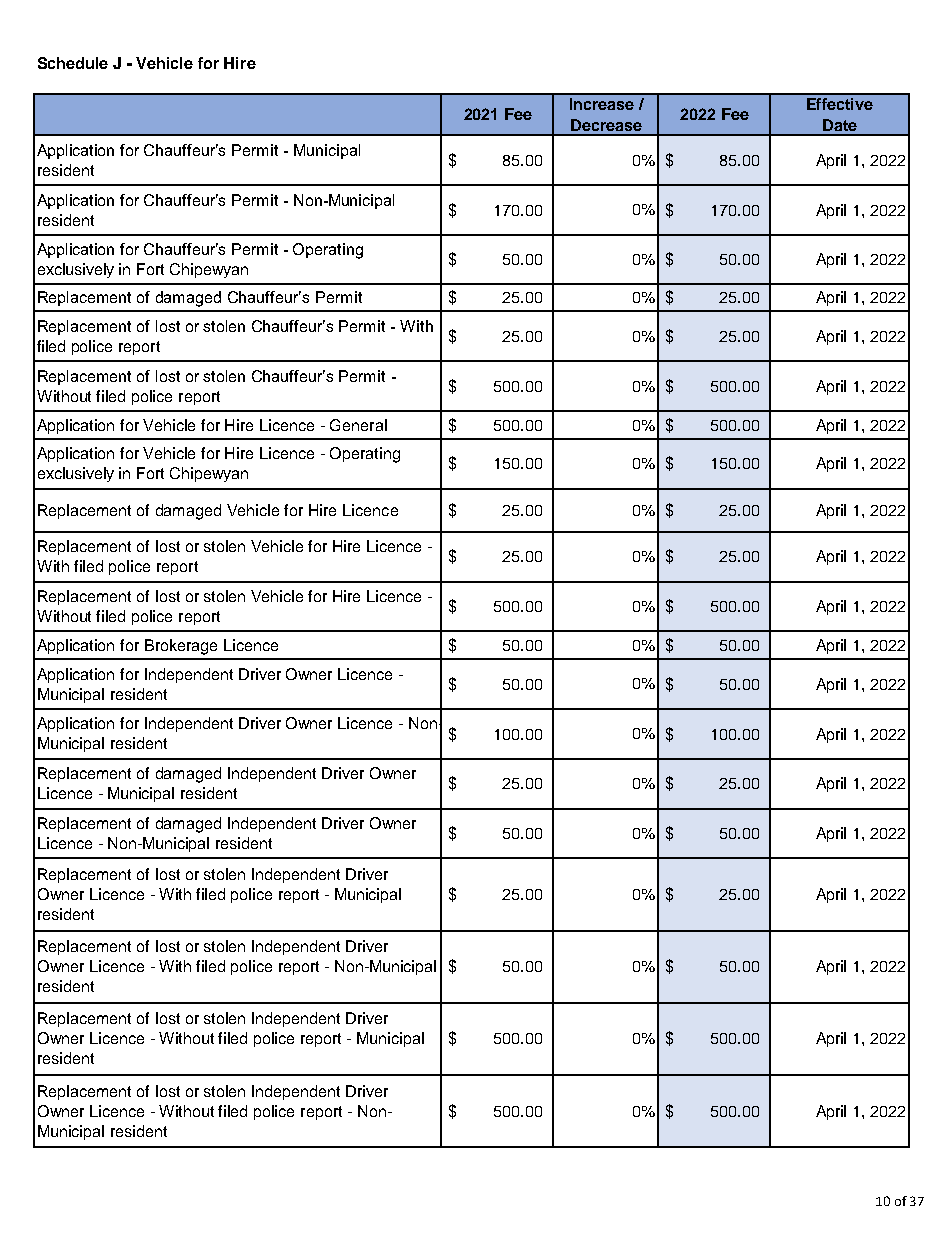 The width and height of the screenshot is (952, 1233). What do you see at coordinates (181, 647) in the screenshot?
I see `Brokerage` at bounding box center [181, 647].
